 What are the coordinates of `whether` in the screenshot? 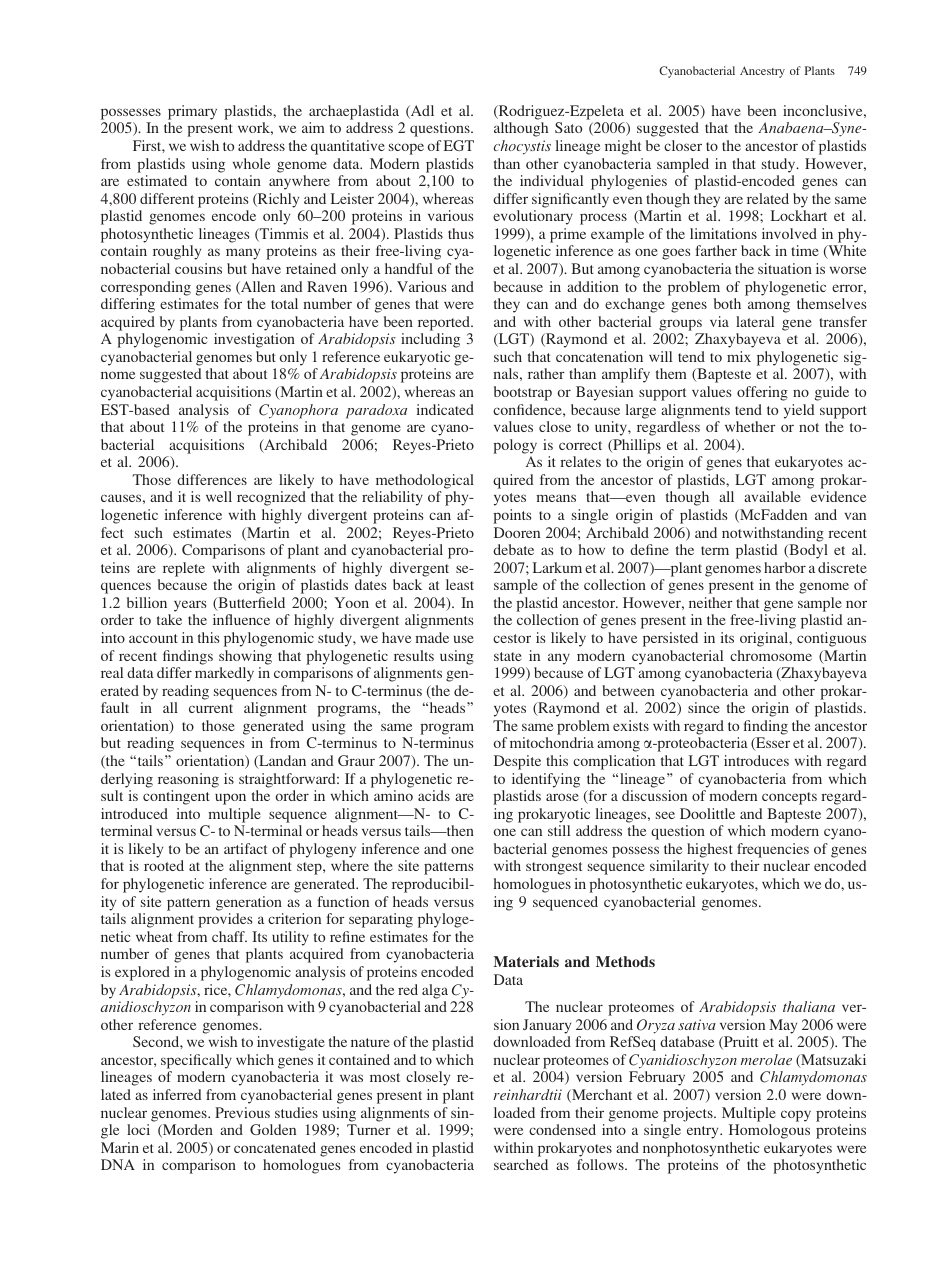 It's located at (750, 426).
